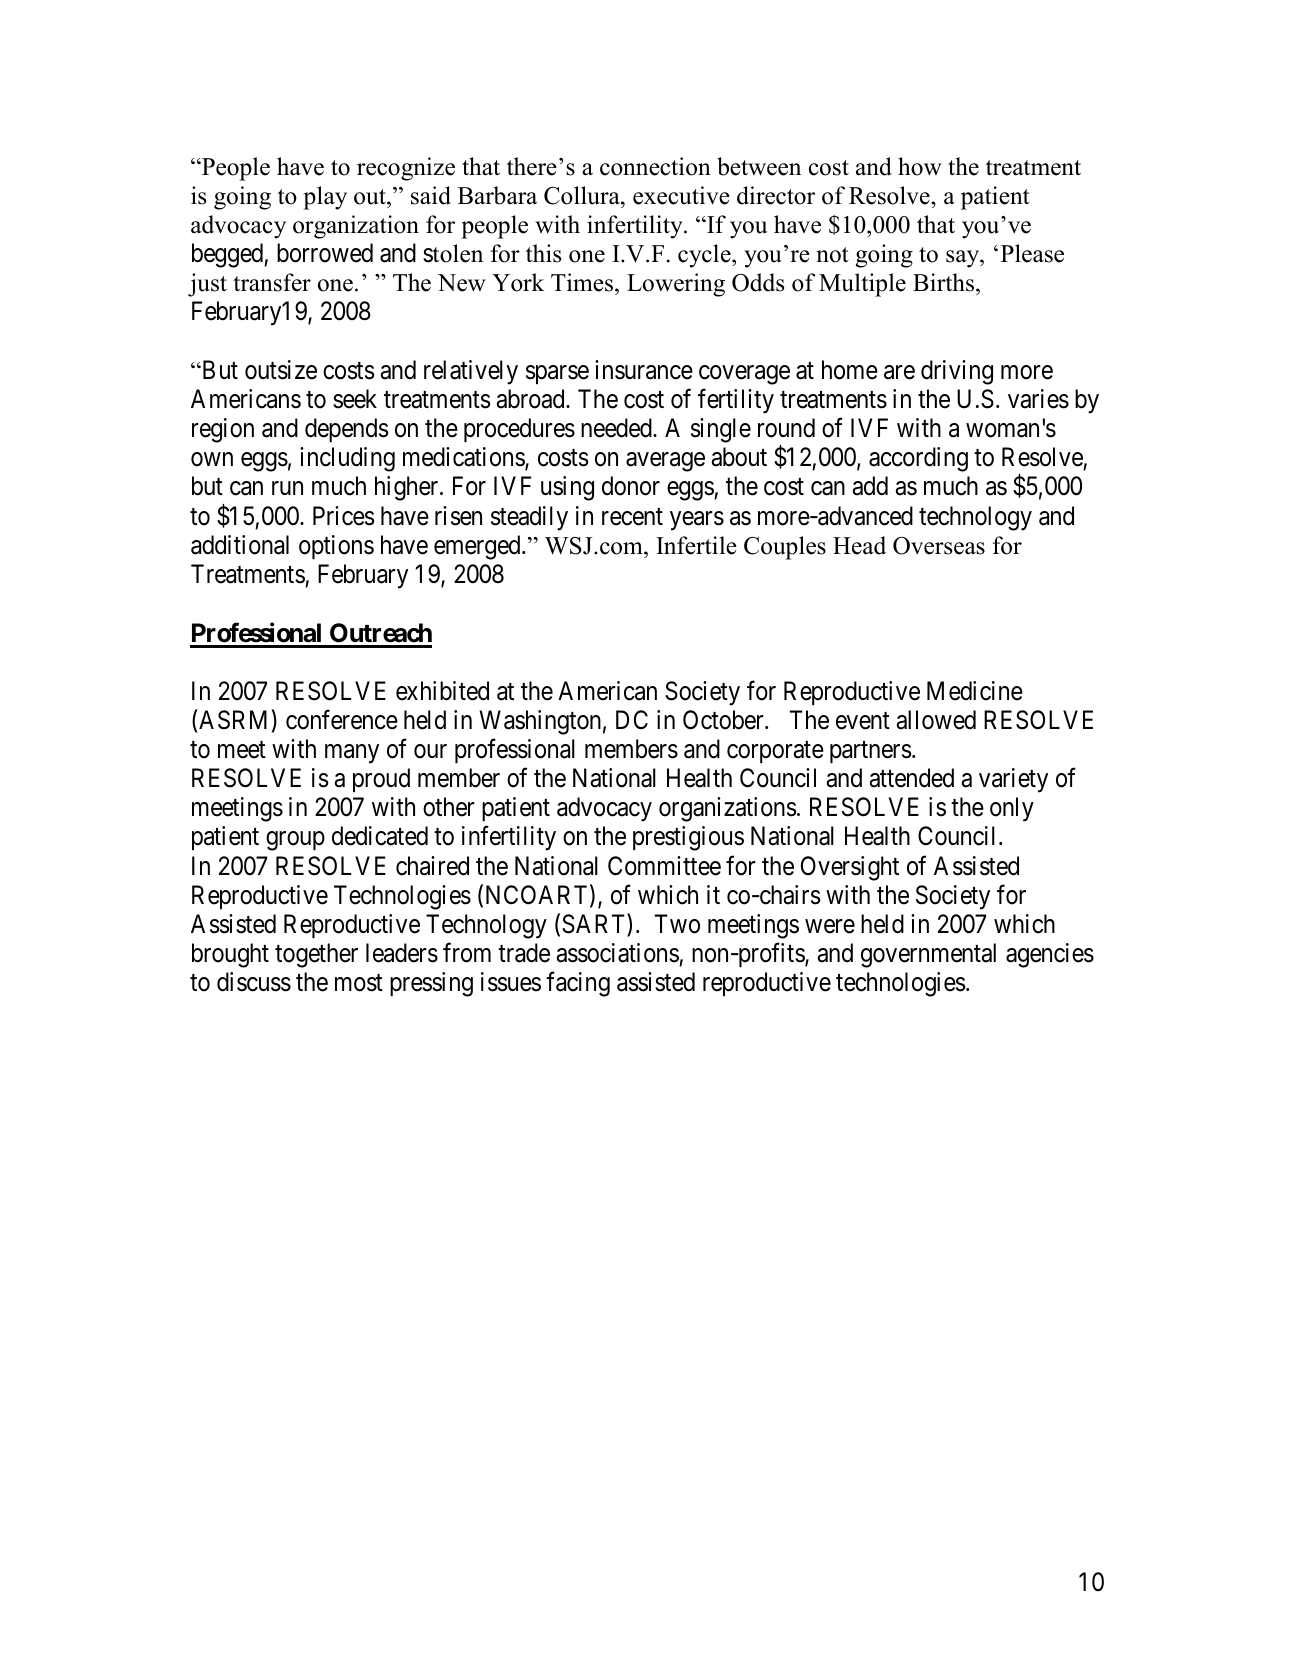  Describe the element at coordinates (336, 547) in the page. I see `options` at that location.
